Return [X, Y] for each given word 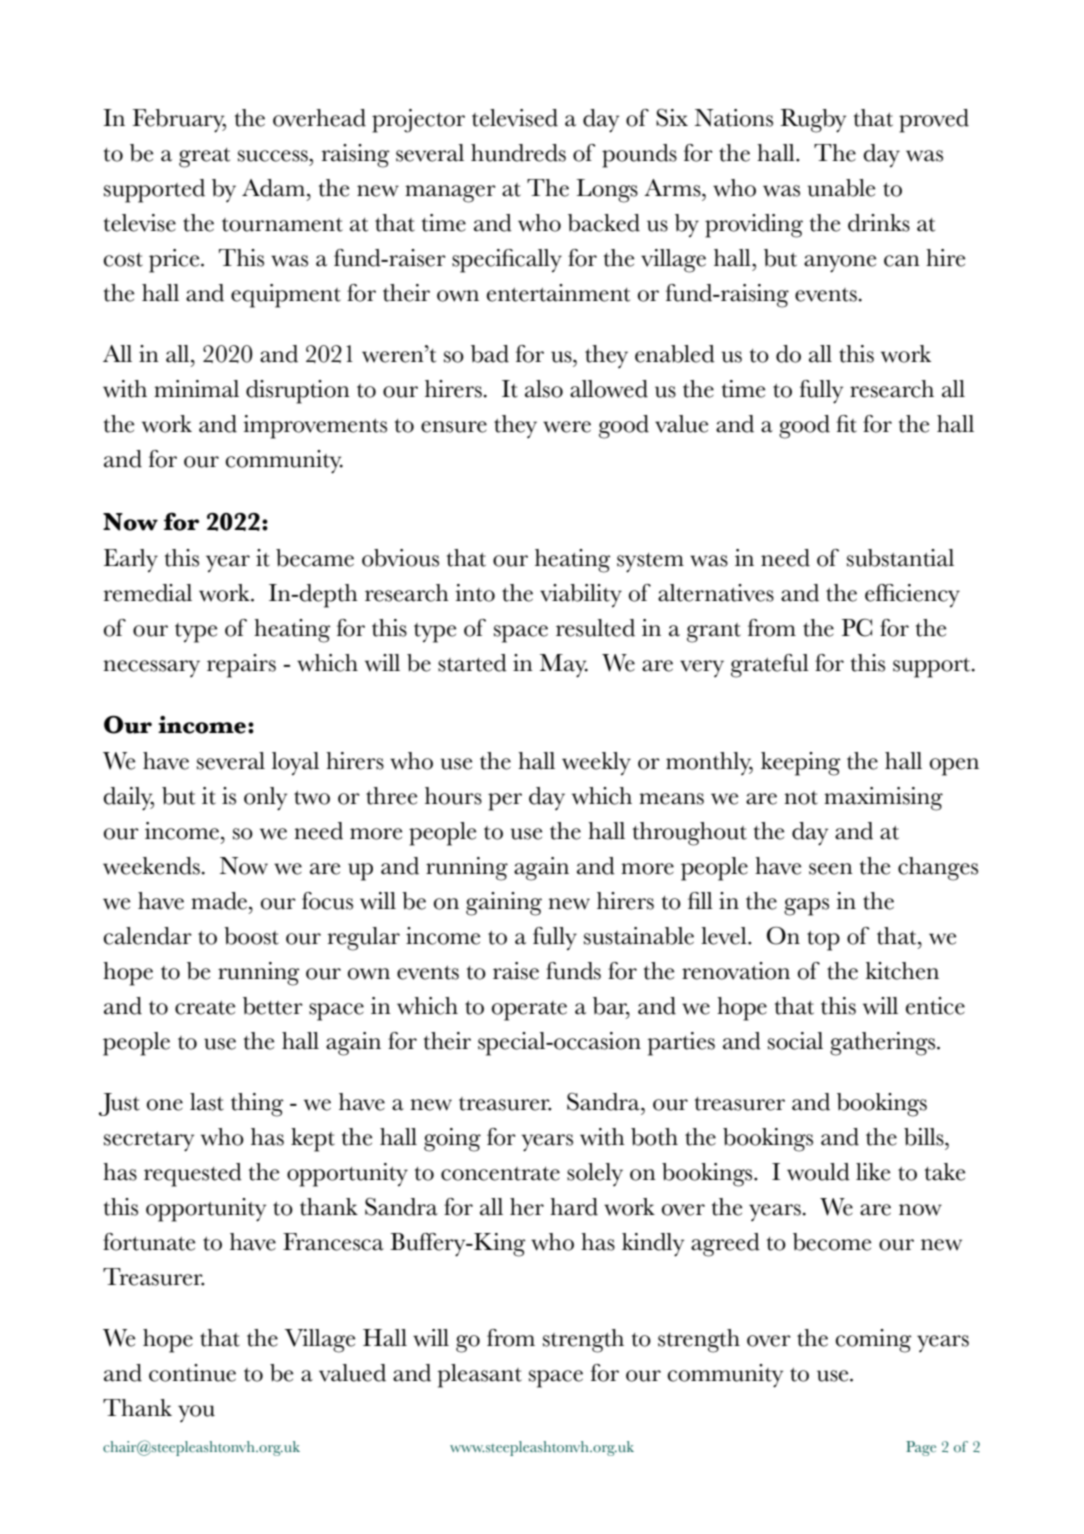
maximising [883, 799]
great [204, 158]
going [452, 1140]
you [196, 1413]
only [265, 799]
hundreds [518, 153]
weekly [596, 764]
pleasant [479, 1376]
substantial [900, 558]
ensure [454, 427]
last [207, 1102]
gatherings [882, 1044]
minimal [196, 389]
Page [921, 1448]
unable [841, 188]
